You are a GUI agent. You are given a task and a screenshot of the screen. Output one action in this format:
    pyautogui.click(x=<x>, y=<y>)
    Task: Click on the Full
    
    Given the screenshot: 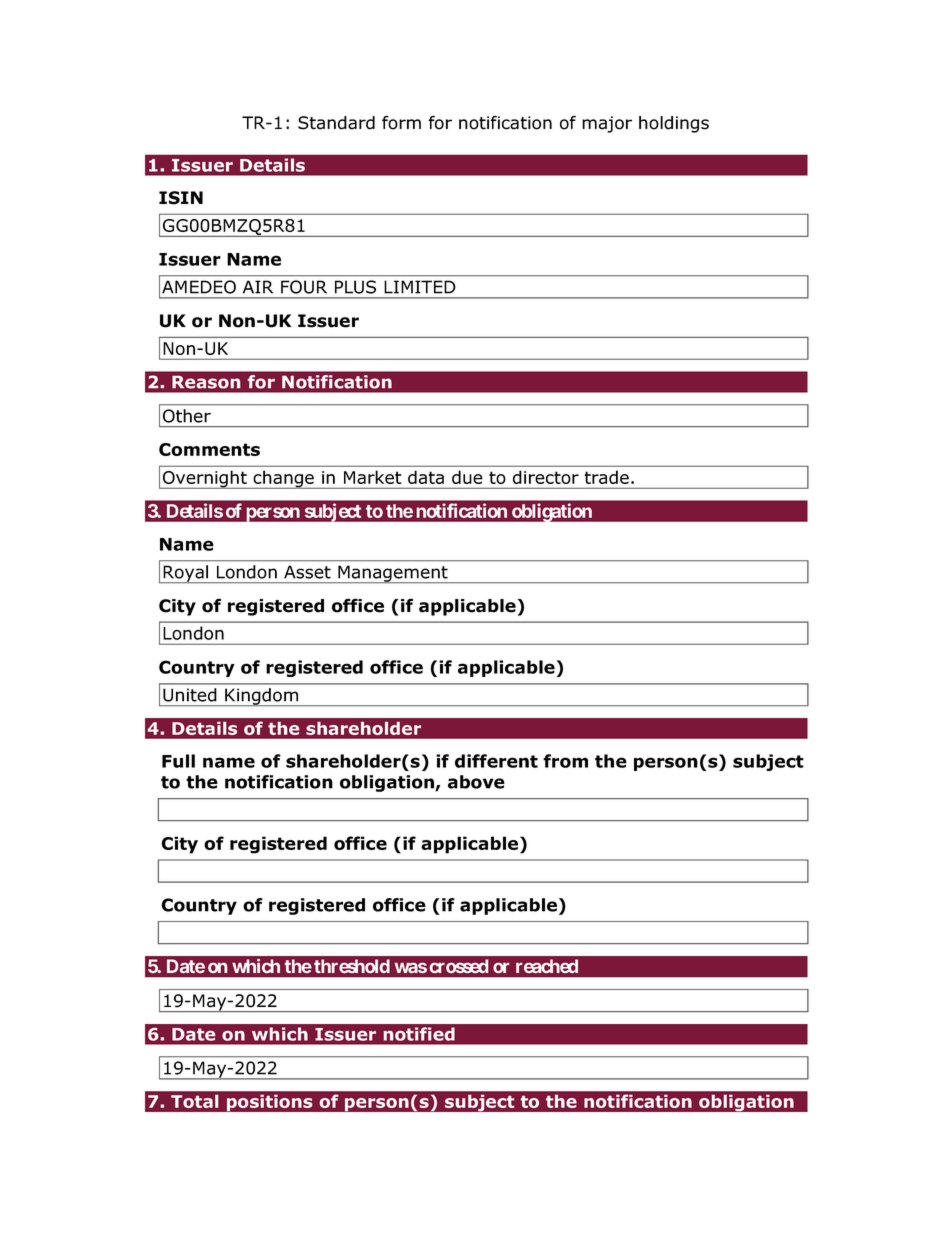 What is the action you would take?
    pyautogui.click(x=178, y=761)
